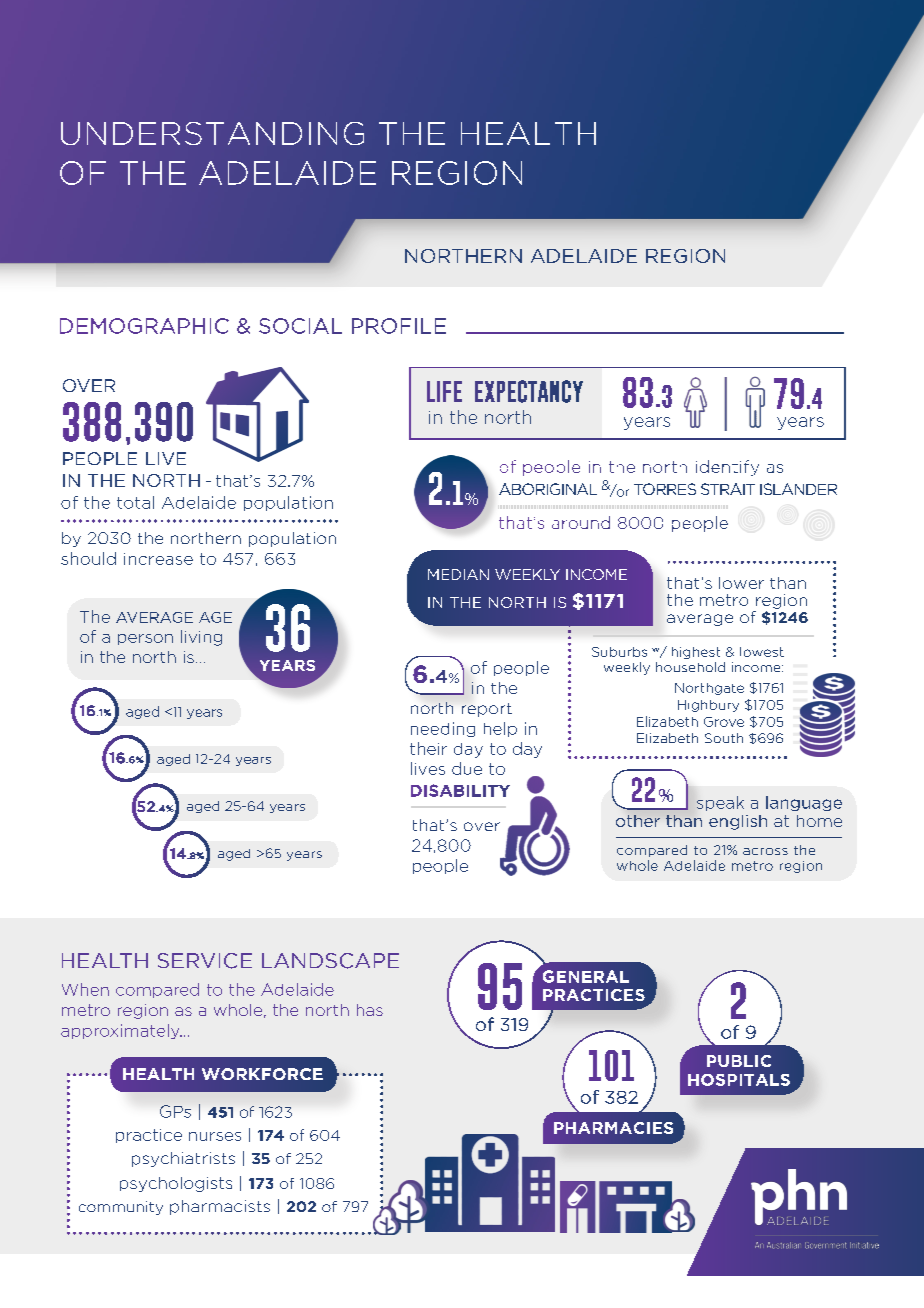 This image has height=1308, width=924. What do you see at coordinates (135, 502) in the image?
I see `total` at bounding box center [135, 502].
